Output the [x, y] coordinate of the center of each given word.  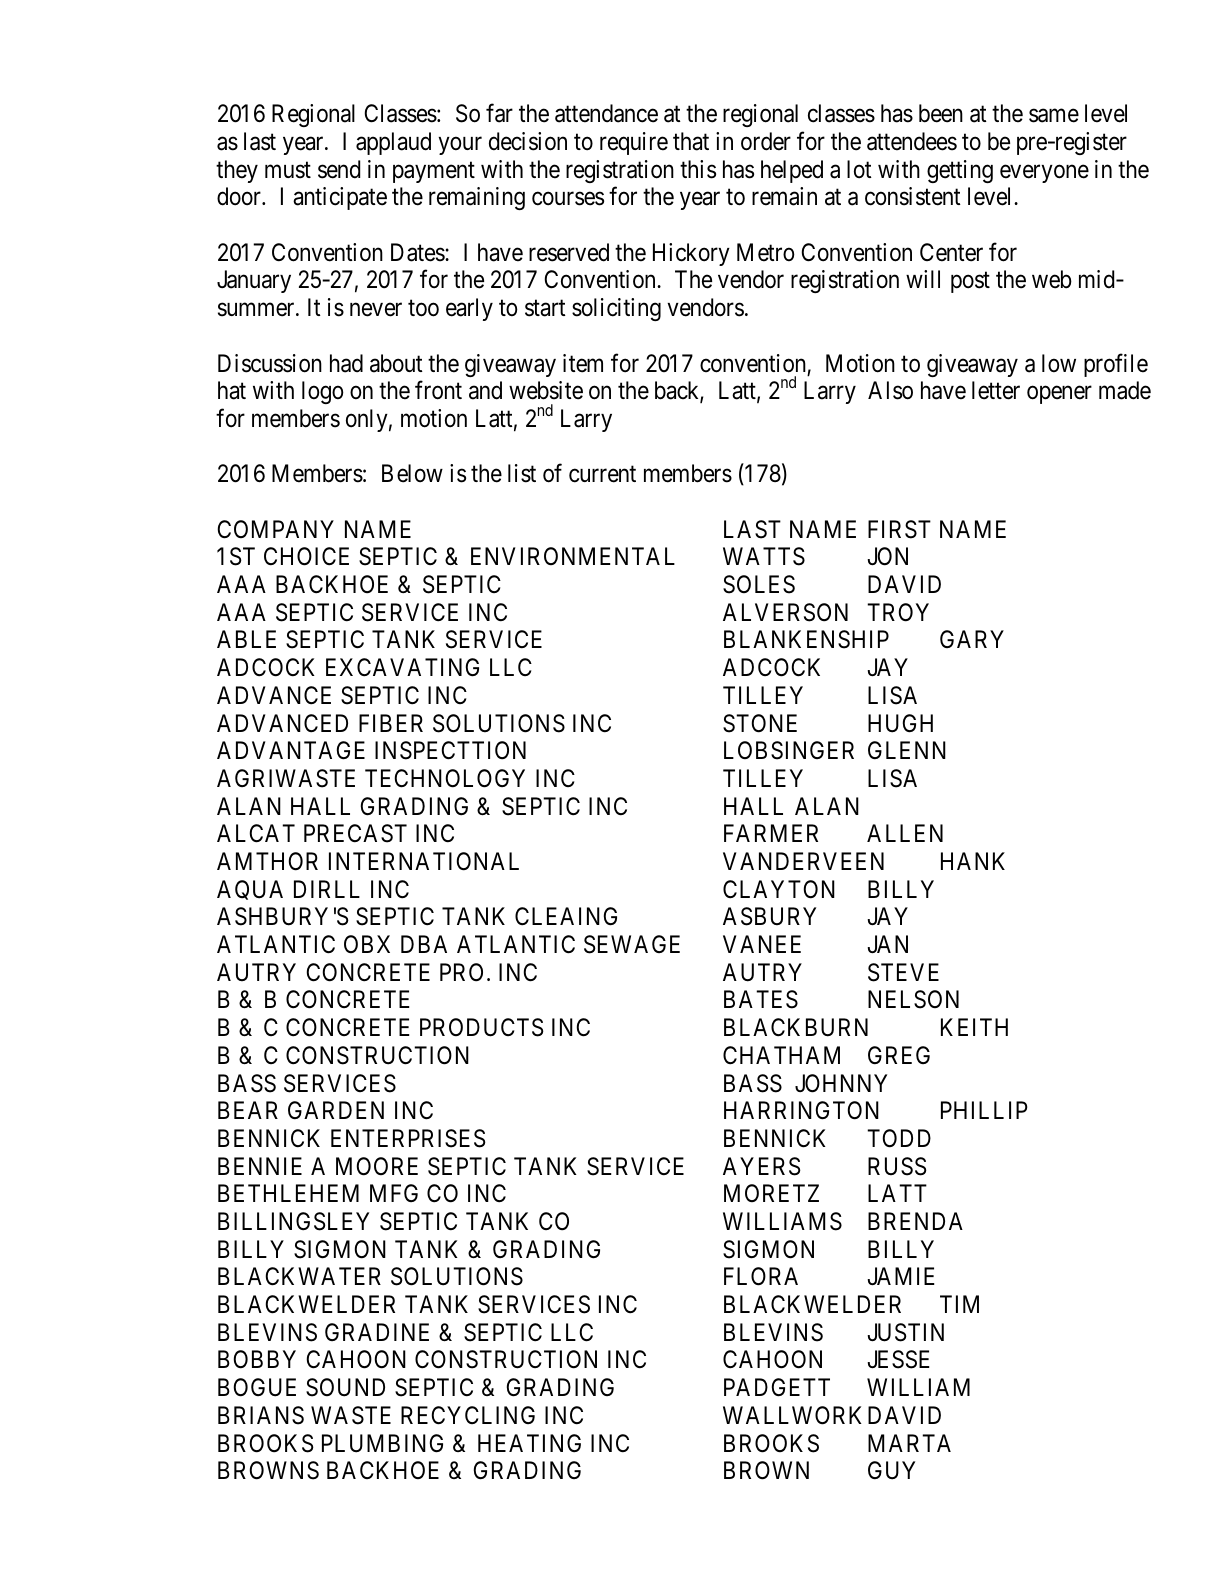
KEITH [974, 1027]
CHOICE [306, 556]
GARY [972, 639]
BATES [761, 999]
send [339, 169]
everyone [1044, 174]
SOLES [759, 584]
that [691, 141]
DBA [424, 944]
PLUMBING [382, 1443]
